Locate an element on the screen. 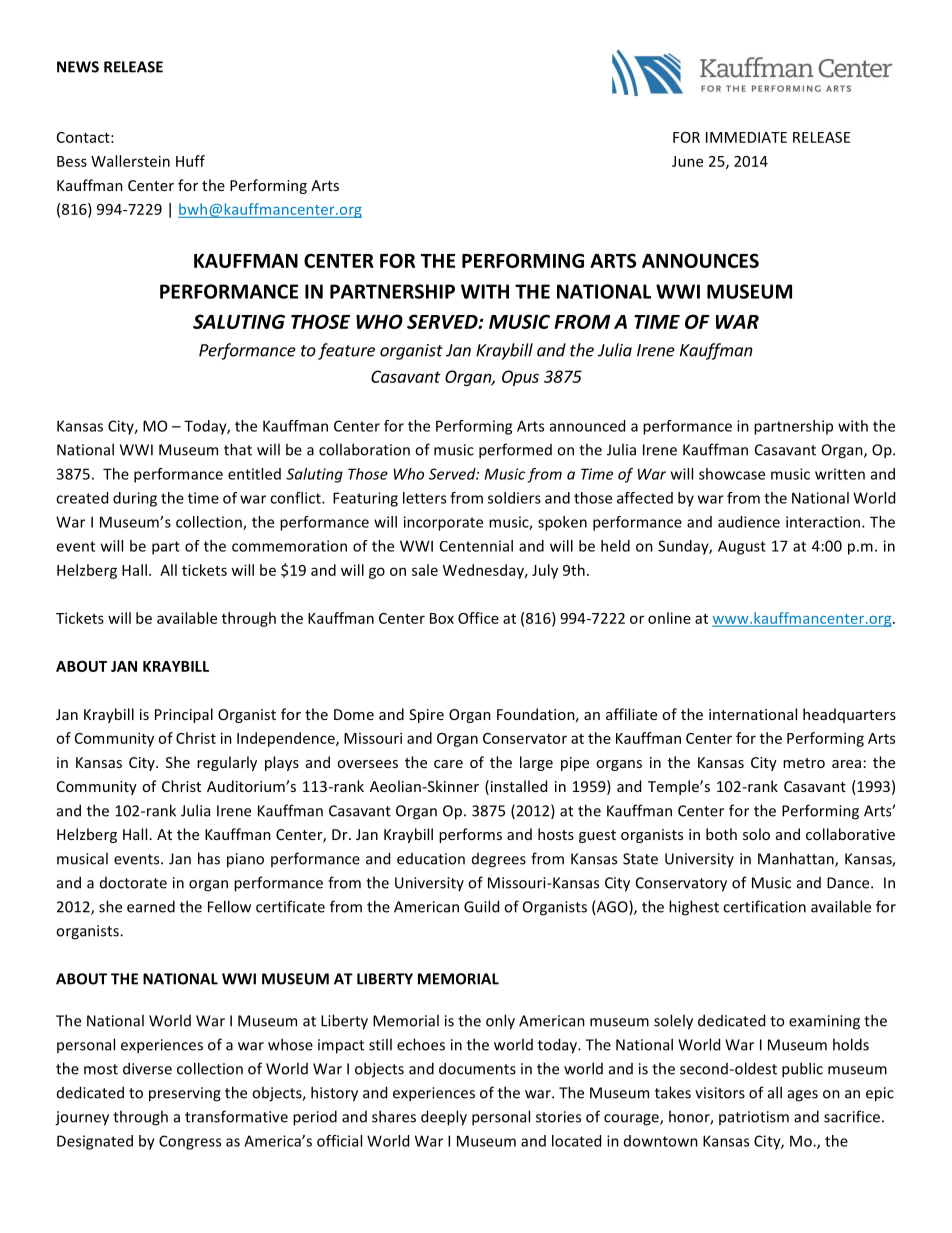 The height and width of the screenshot is (1233, 952). August is located at coordinates (742, 547).
